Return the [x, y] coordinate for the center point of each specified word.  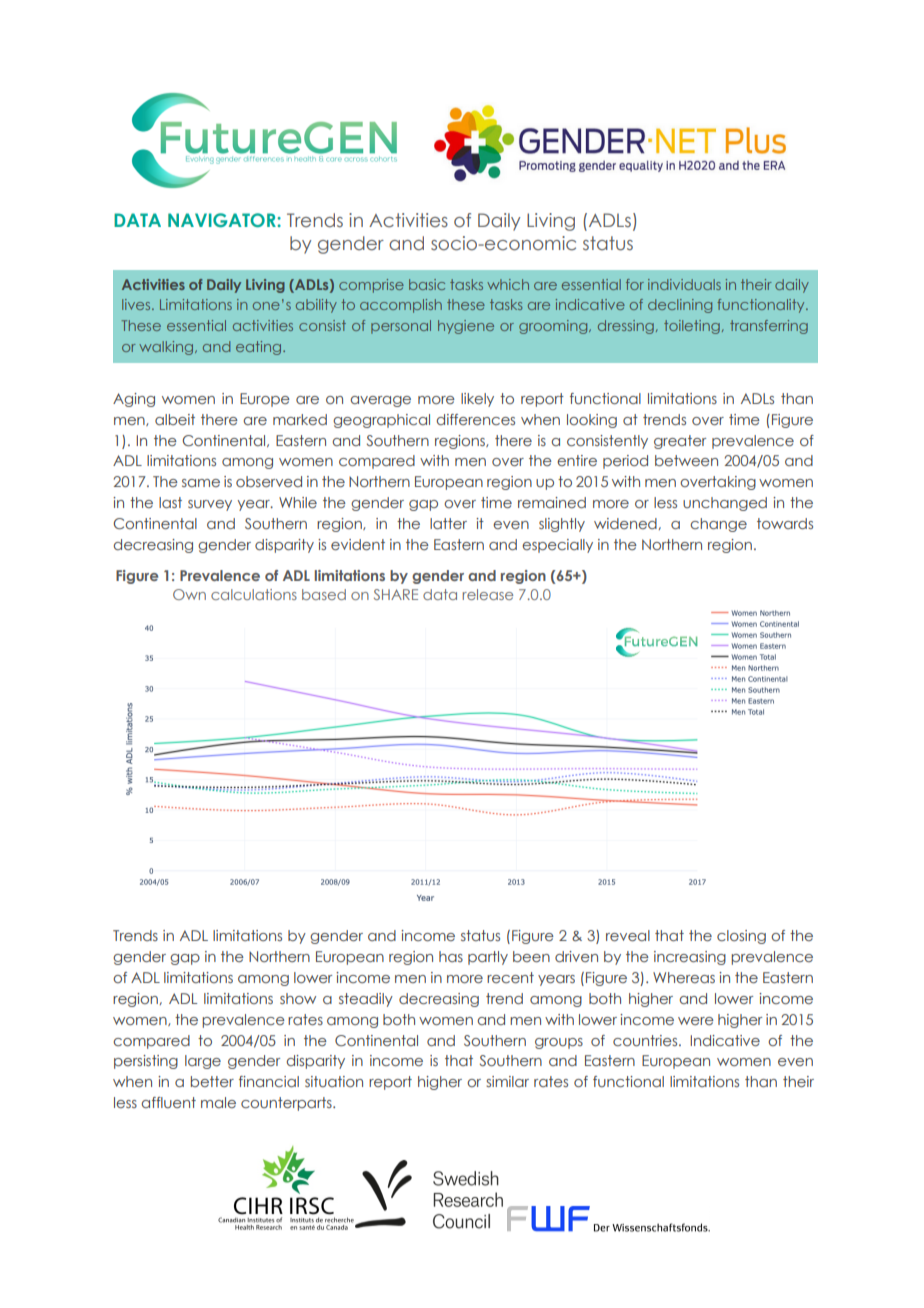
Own [189, 594]
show [298, 998]
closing [741, 937]
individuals [684, 284]
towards [785, 523]
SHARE [396, 594]
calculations [254, 594]
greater [680, 442]
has [451, 956]
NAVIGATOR [223, 220]
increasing [690, 958]
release [488, 594]
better [212, 1081]
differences [476, 419]
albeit [175, 419]
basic [427, 284]
